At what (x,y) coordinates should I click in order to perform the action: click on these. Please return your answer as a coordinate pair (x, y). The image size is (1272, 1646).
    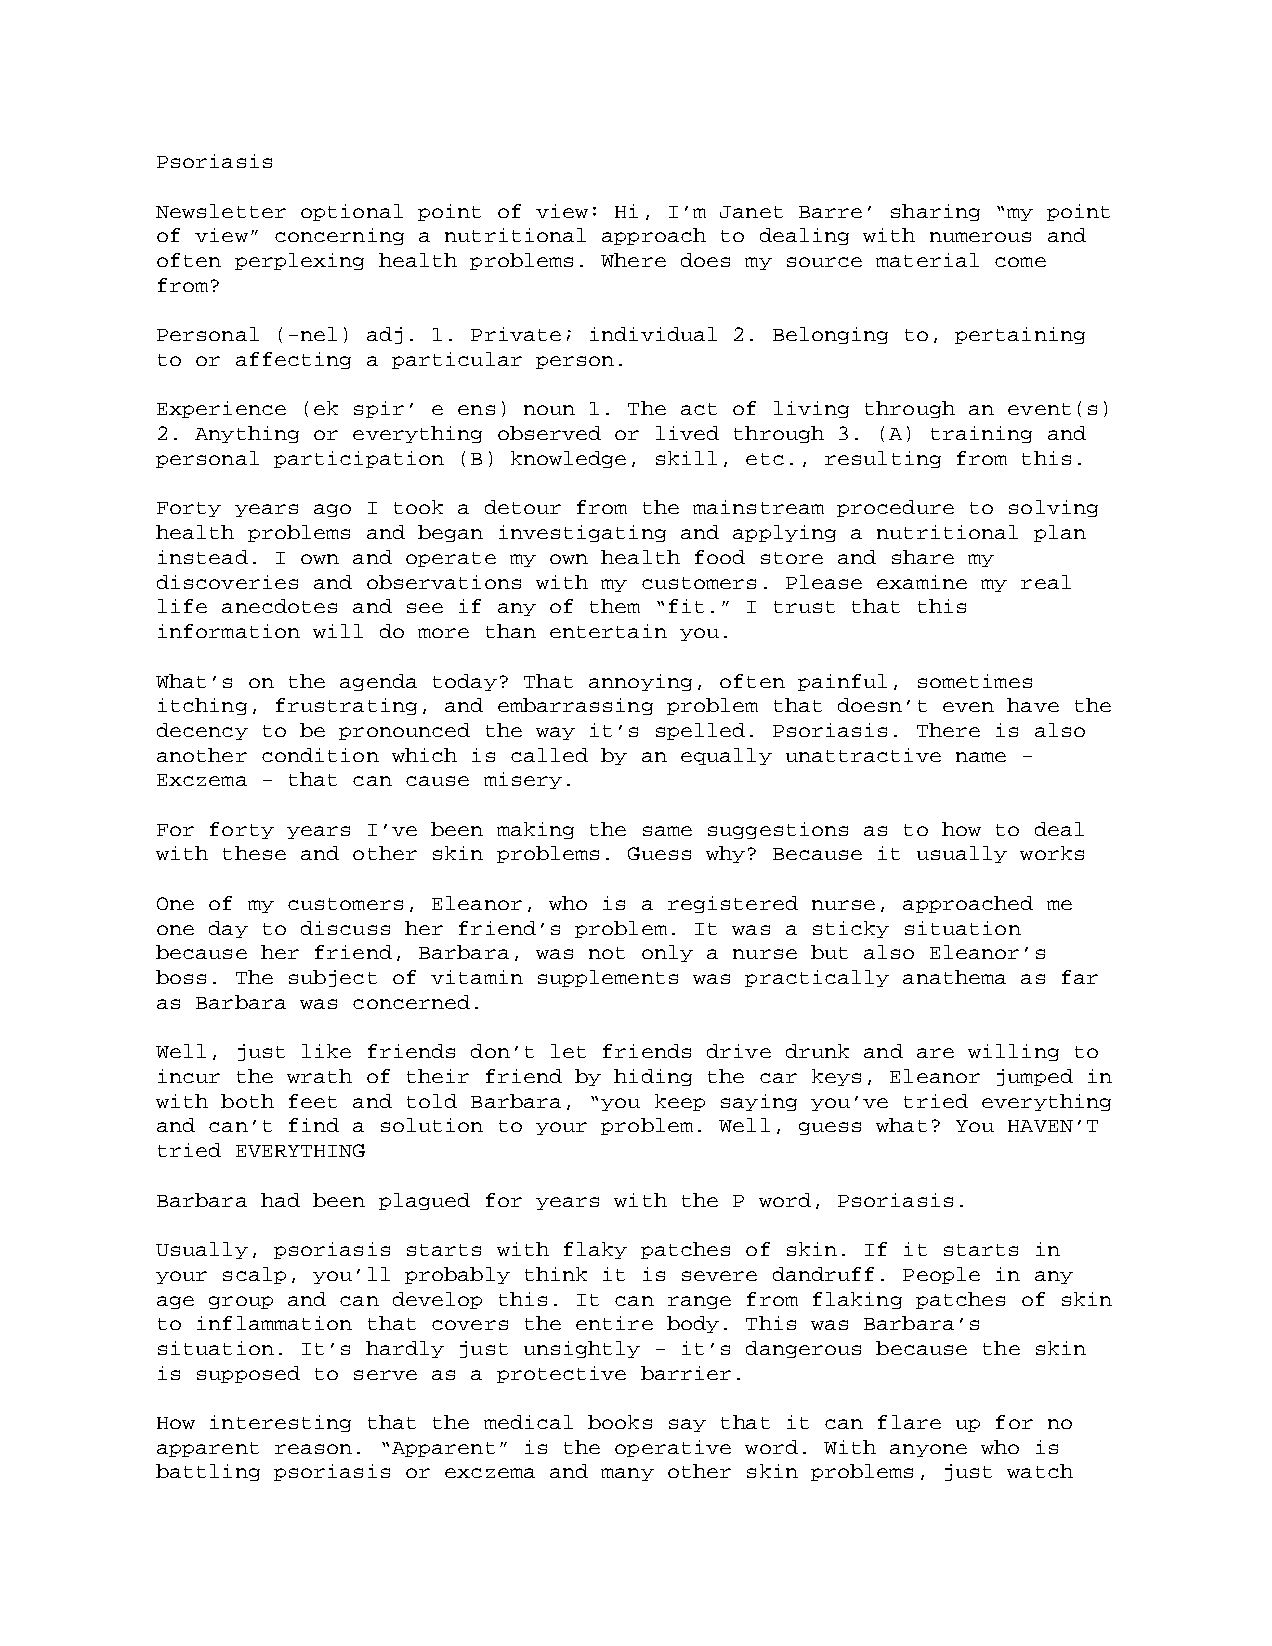
    Looking at the image, I should click on (254, 853).
